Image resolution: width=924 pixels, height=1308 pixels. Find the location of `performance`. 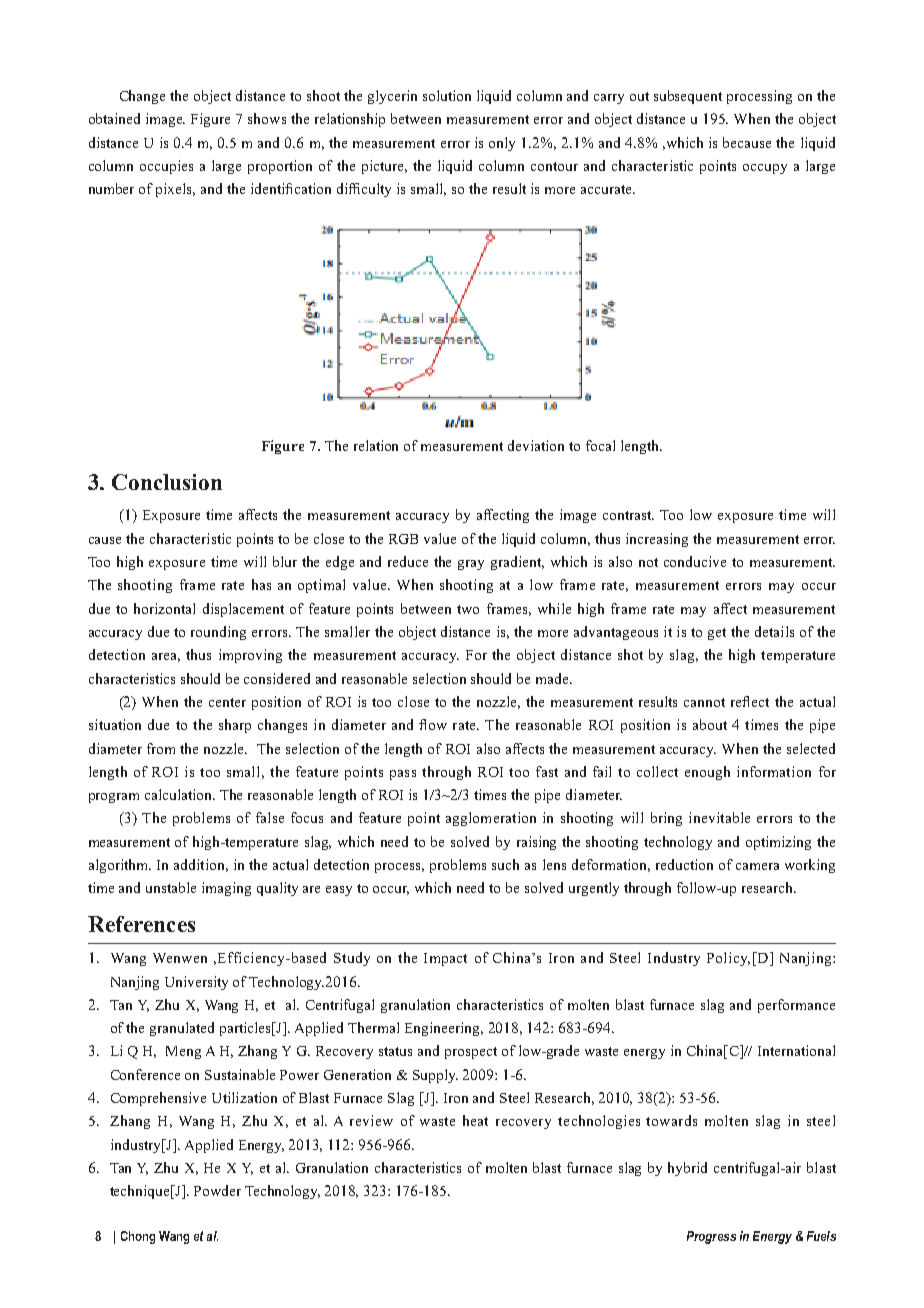

performance is located at coordinates (796, 1006).
